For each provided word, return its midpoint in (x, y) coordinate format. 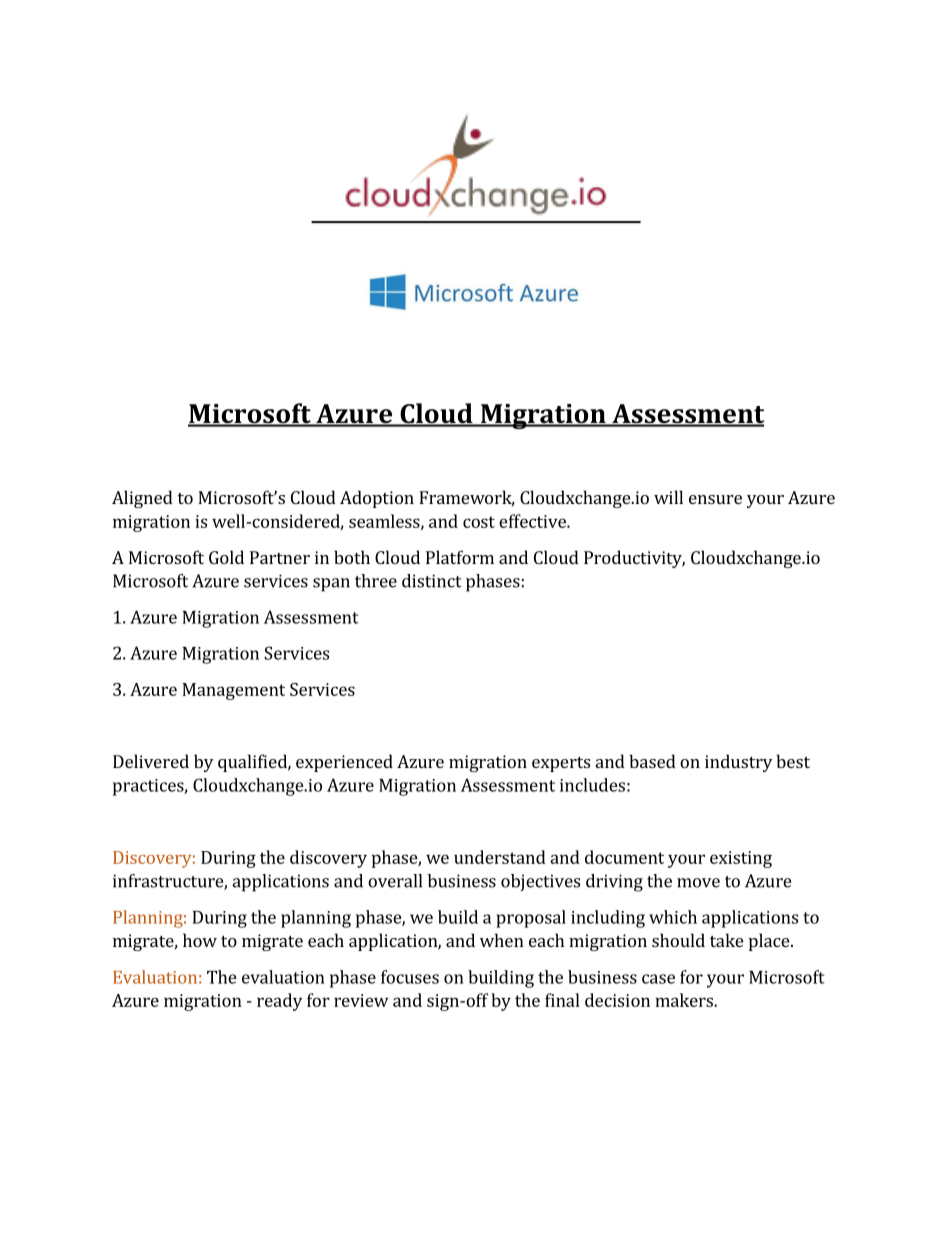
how (200, 940)
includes (592, 785)
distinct (432, 581)
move (698, 883)
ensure (715, 499)
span (331, 585)
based (652, 761)
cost (479, 522)
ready (279, 1002)
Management (233, 691)
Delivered (151, 761)
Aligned (142, 499)
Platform (460, 557)
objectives (540, 882)
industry (738, 763)
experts (561, 764)
